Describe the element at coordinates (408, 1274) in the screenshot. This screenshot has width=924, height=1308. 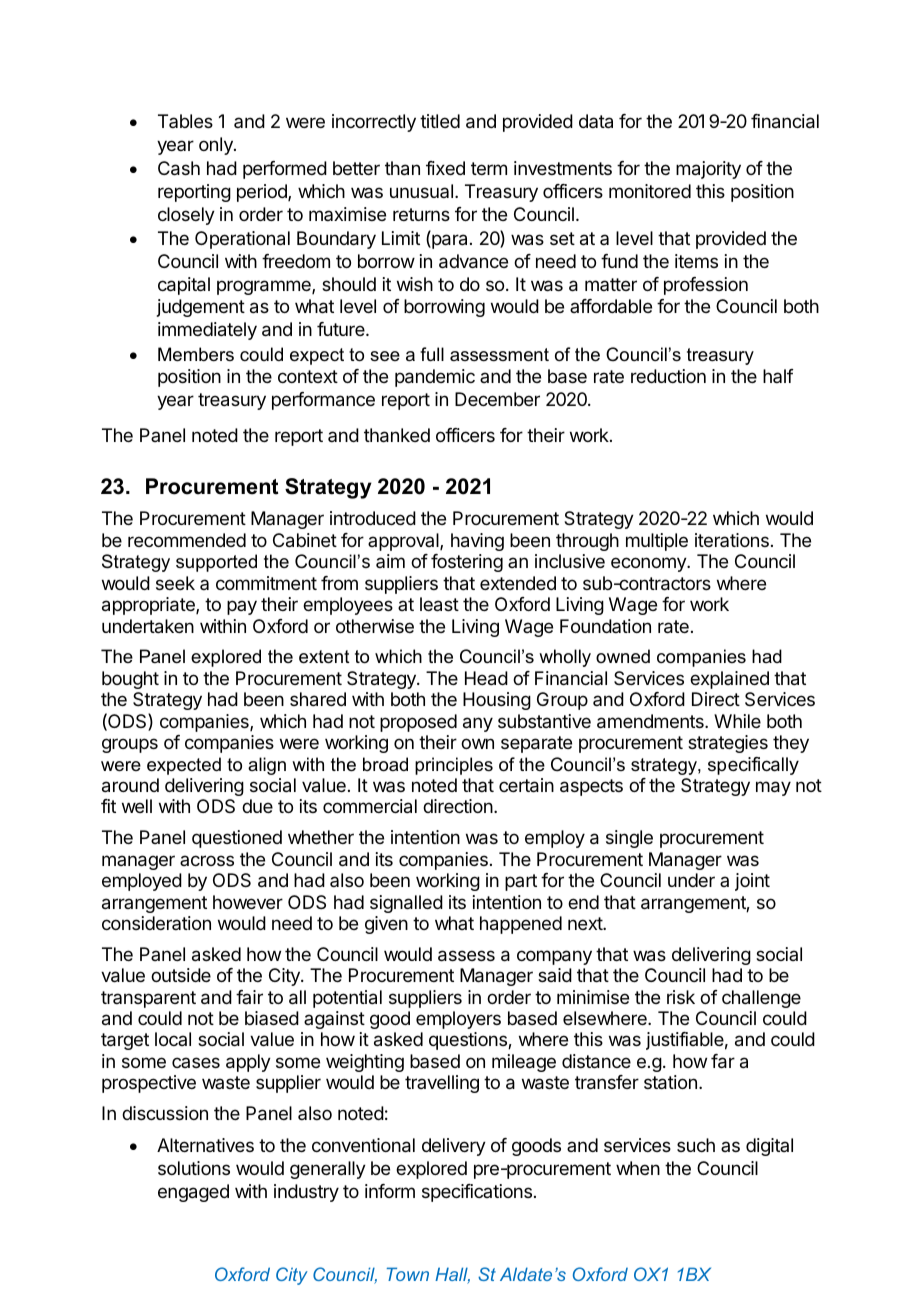
I see `Town` at that location.
